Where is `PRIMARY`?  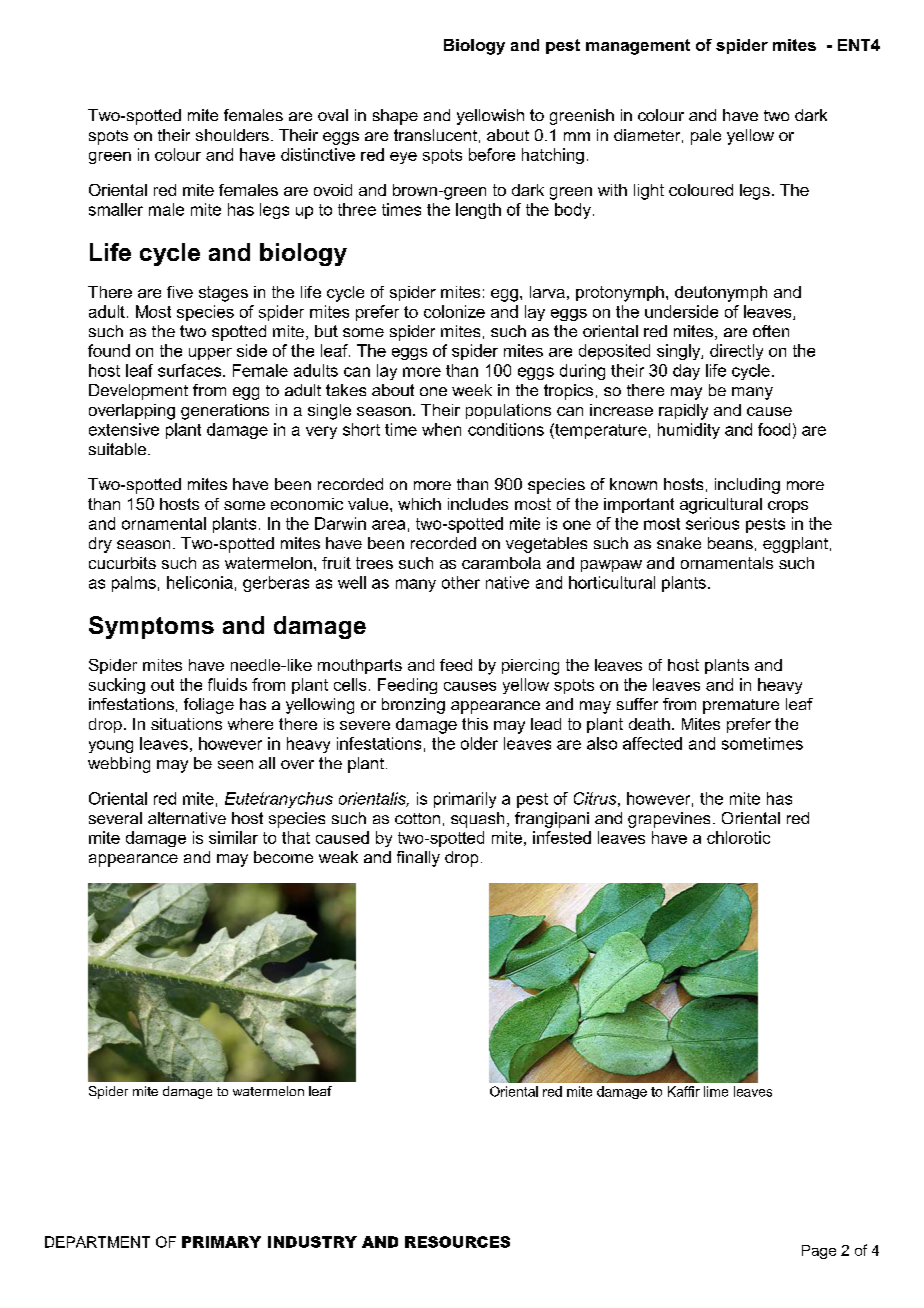
PRIMARY is located at coordinates (221, 1242).
